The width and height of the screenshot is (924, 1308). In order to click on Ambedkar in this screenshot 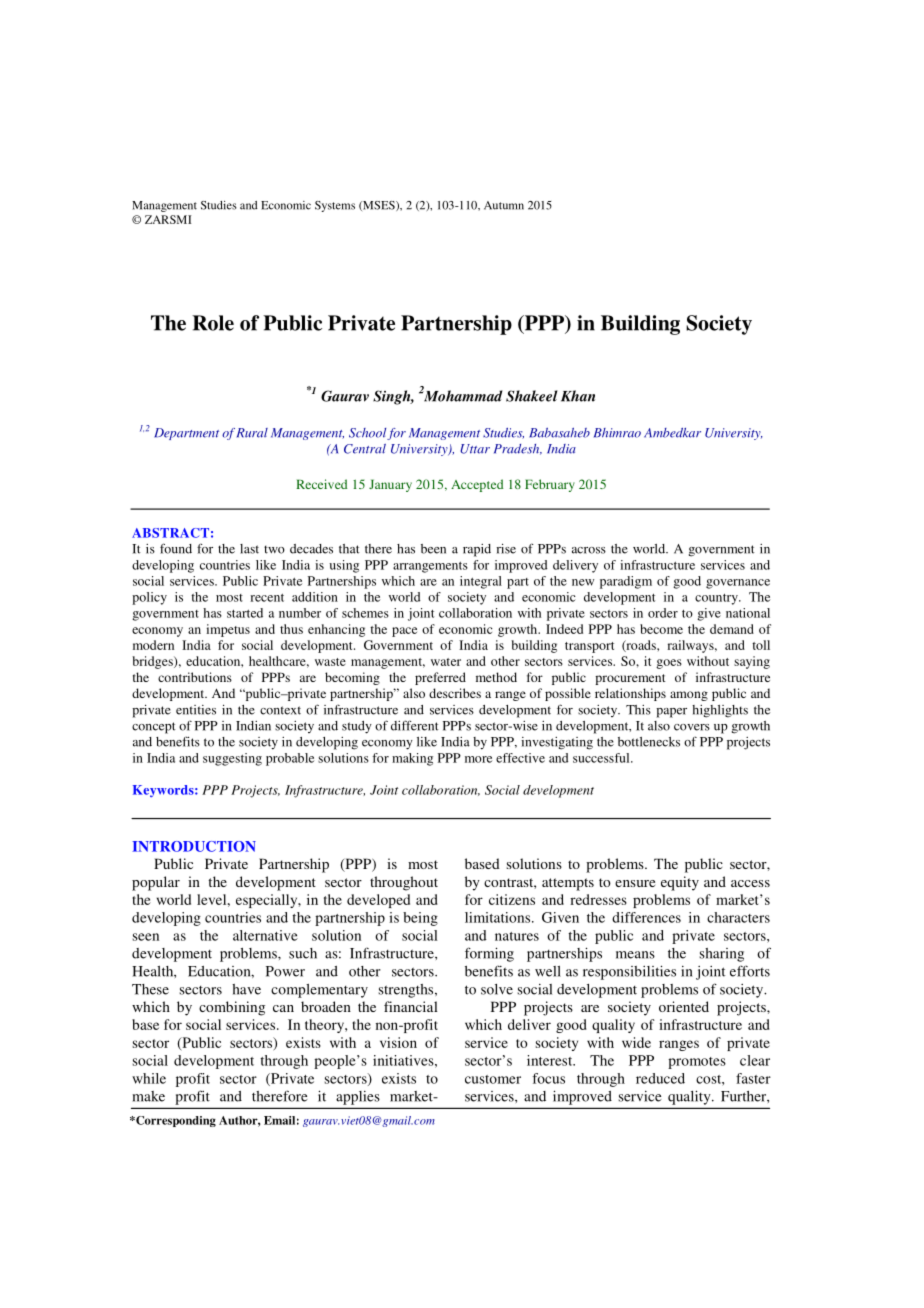, I will do `click(672, 433)`.
